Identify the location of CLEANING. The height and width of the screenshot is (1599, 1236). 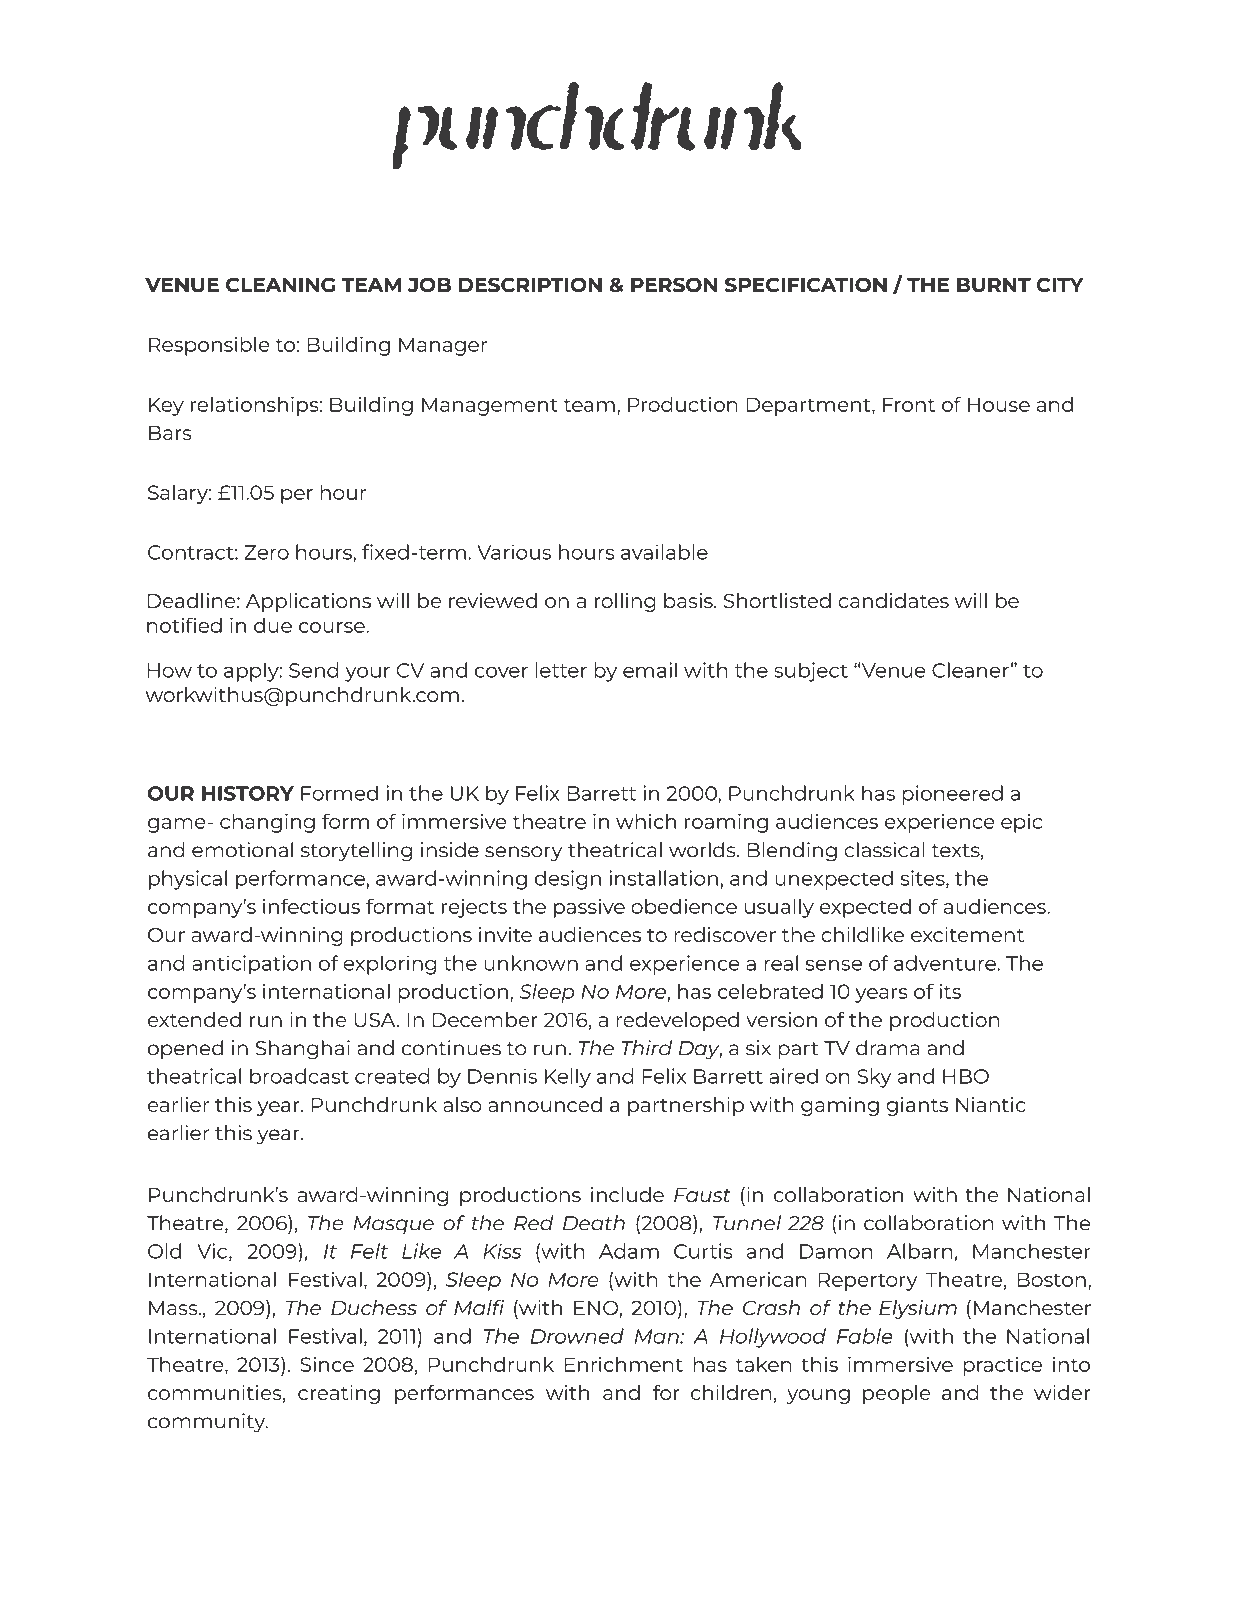
(280, 285).
